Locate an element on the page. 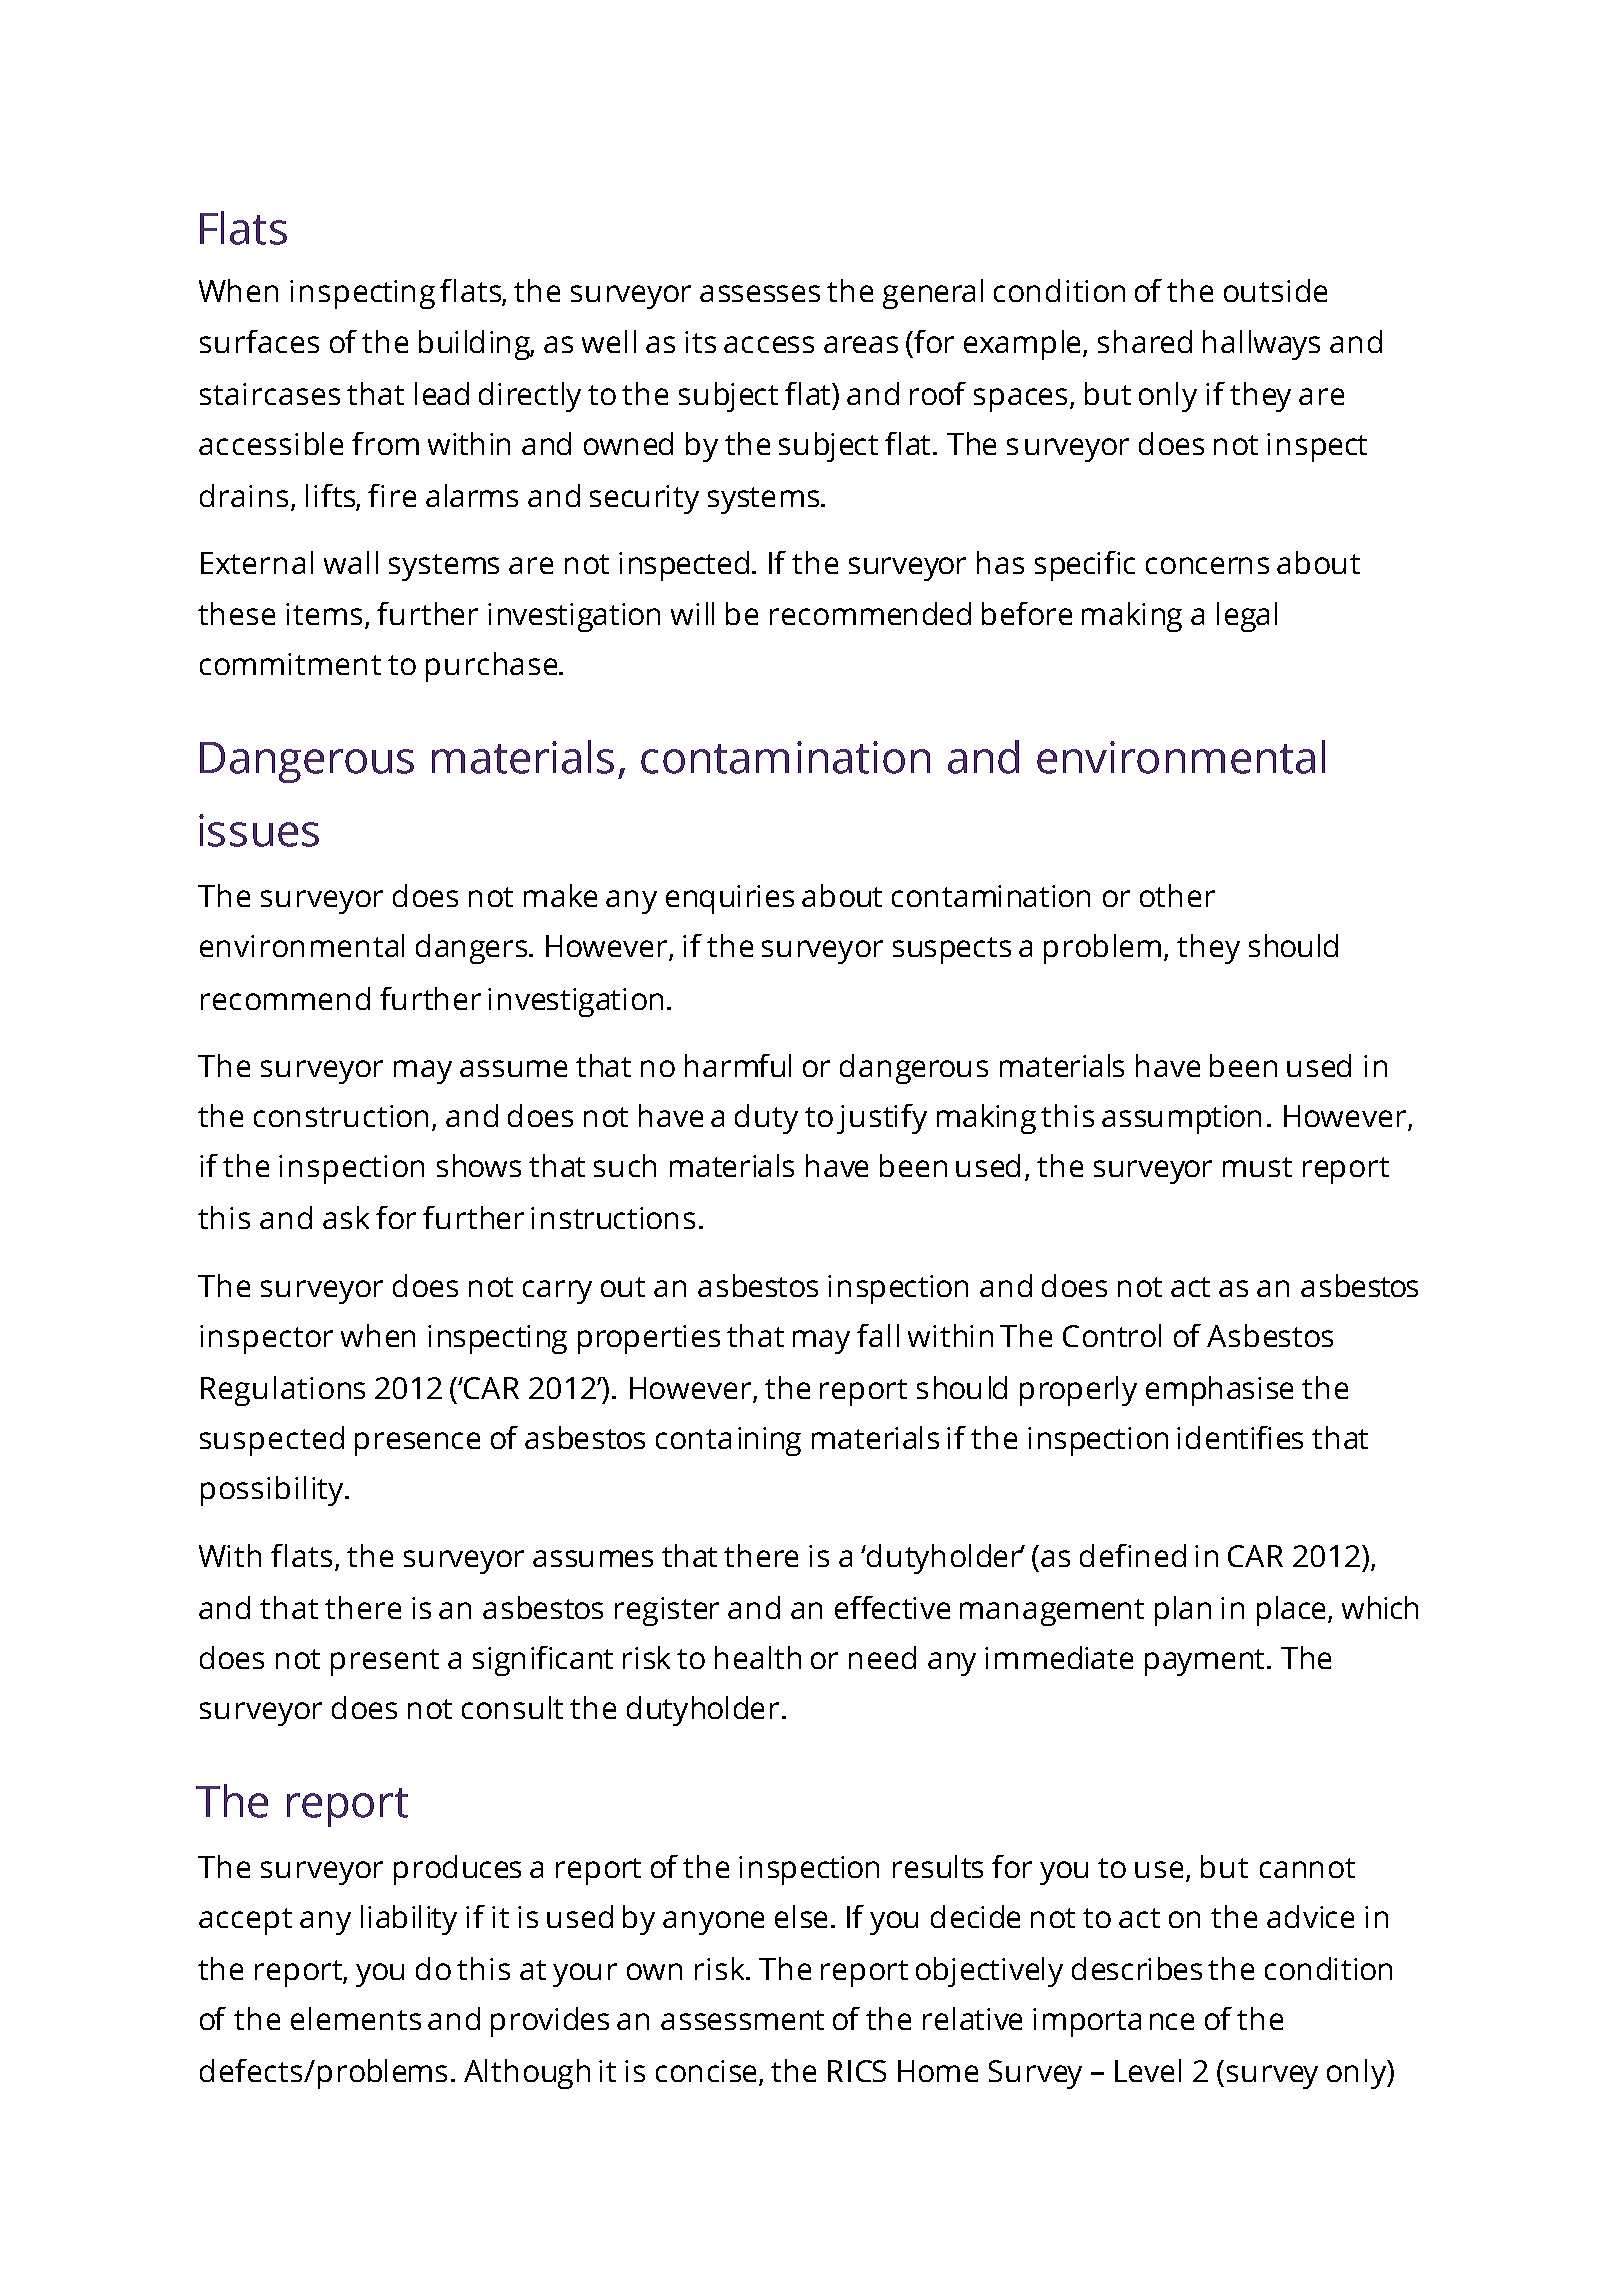  Level is located at coordinates (1148, 2070).
